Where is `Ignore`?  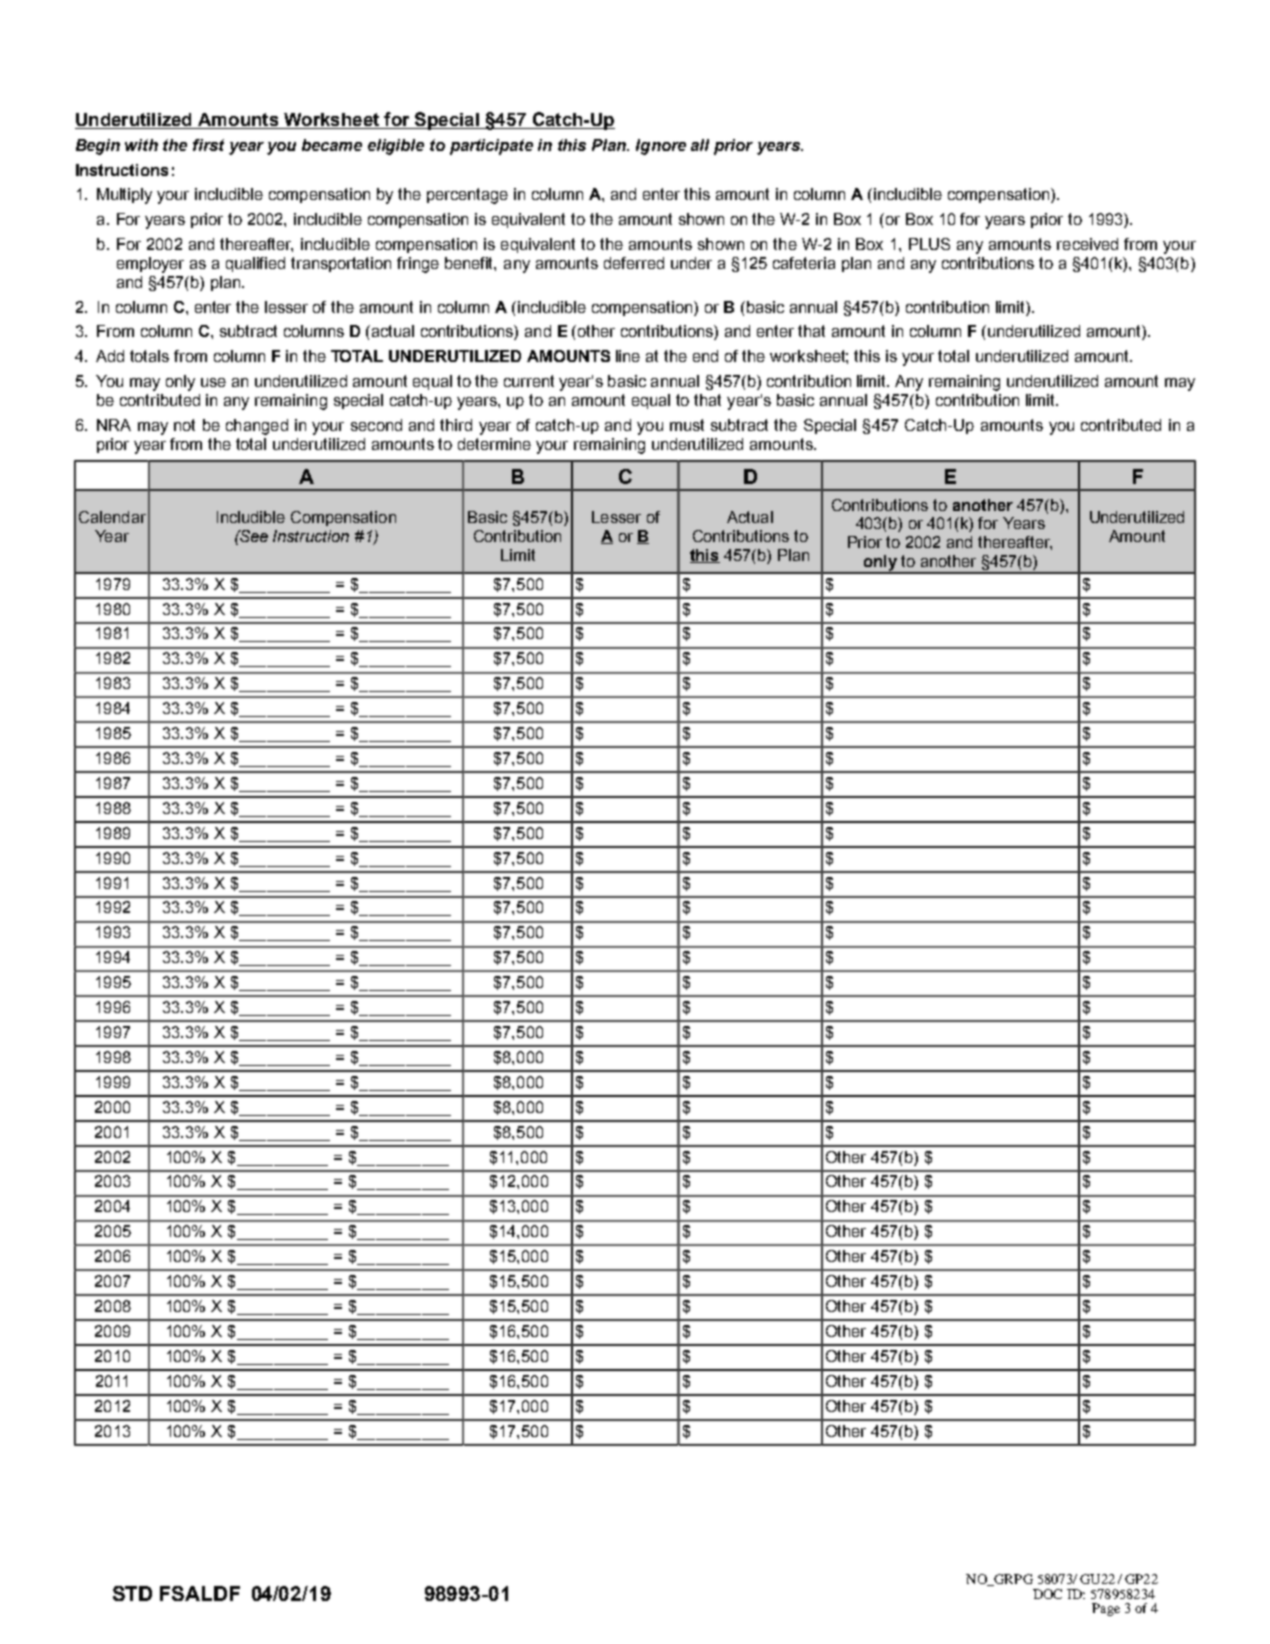
Ignore is located at coordinates (661, 147).
